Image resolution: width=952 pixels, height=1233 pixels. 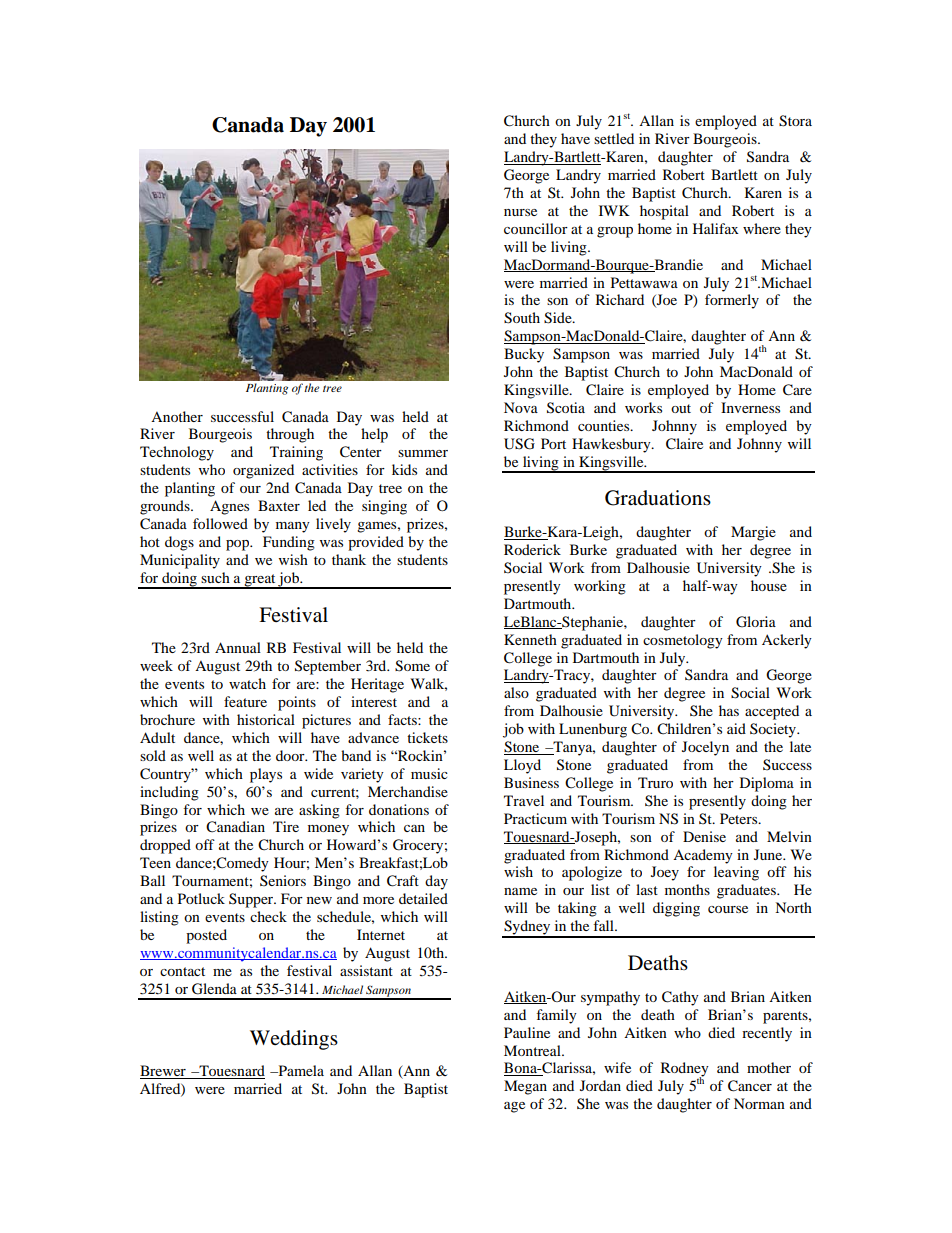 What do you see at coordinates (521, 407) in the page?
I see `Nova` at bounding box center [521, 407].
